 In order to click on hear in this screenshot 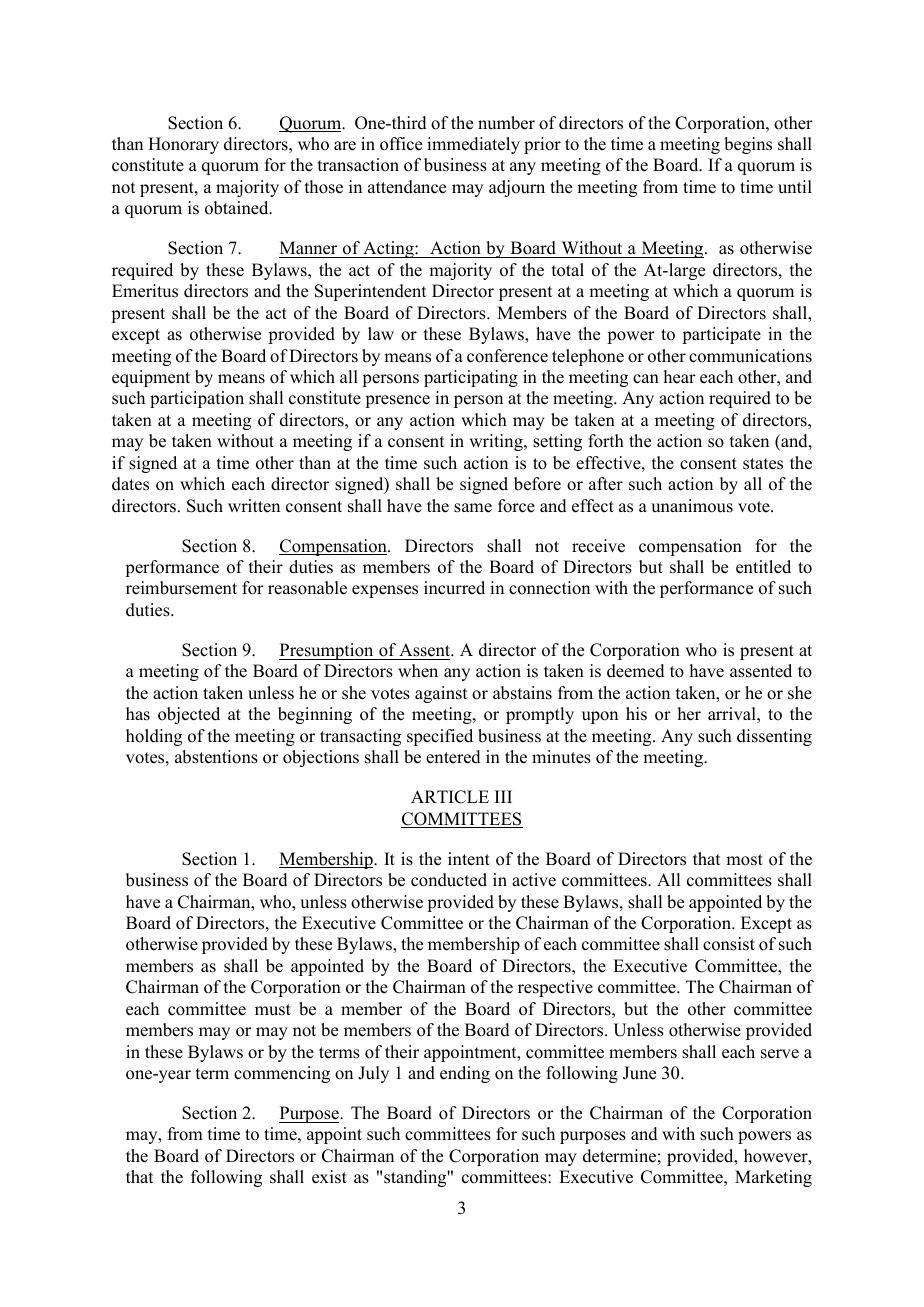, I will do `click(679, 377)`.
